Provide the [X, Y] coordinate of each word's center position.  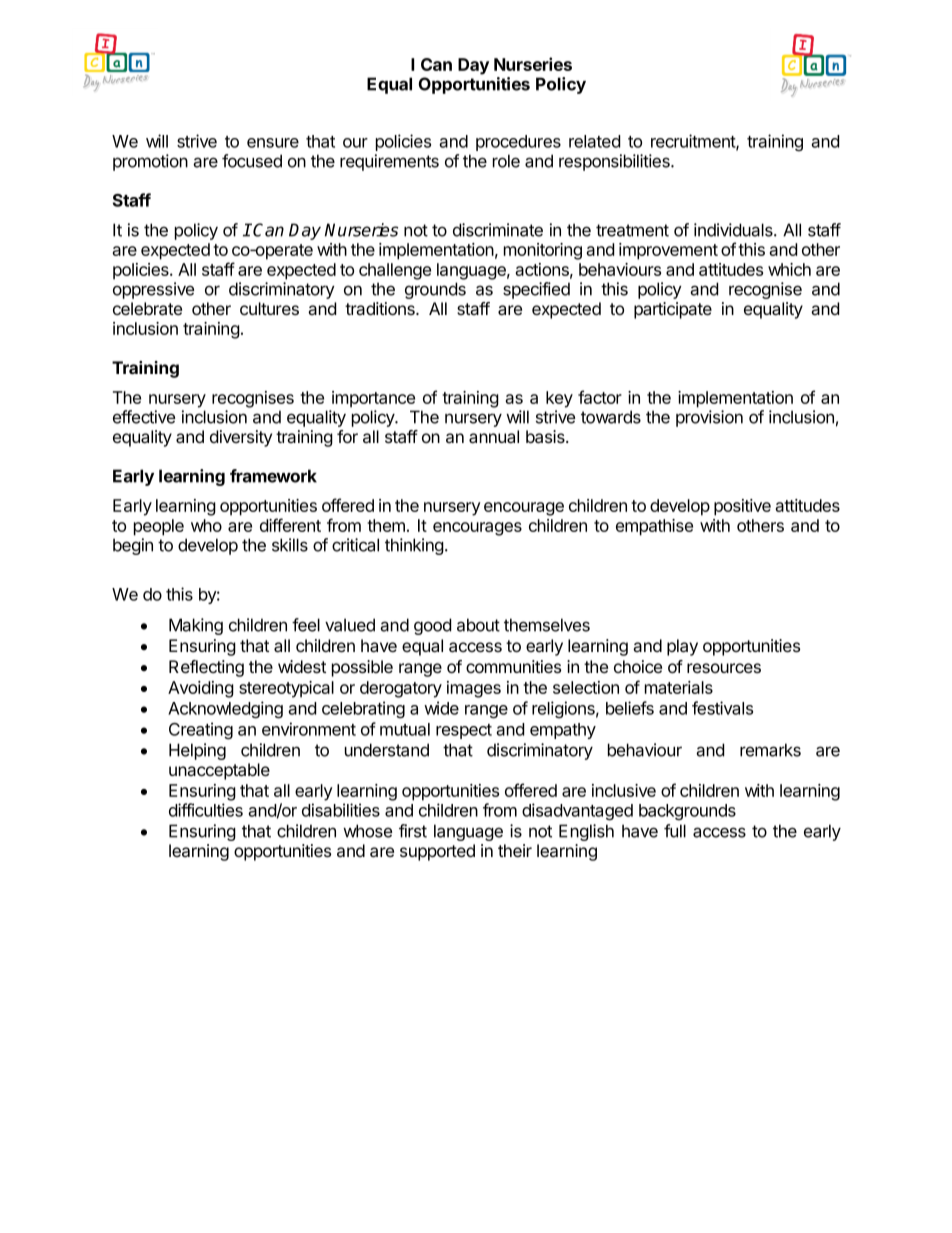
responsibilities [615, 162]
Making [196, 626]
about [478, 625]
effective [144, 417]
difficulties [206, 810]
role [506, 161]
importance [373, 399]
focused [252, 161]
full [675, 831]
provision [709, 418]
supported [437, 852]
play [682, 647]
